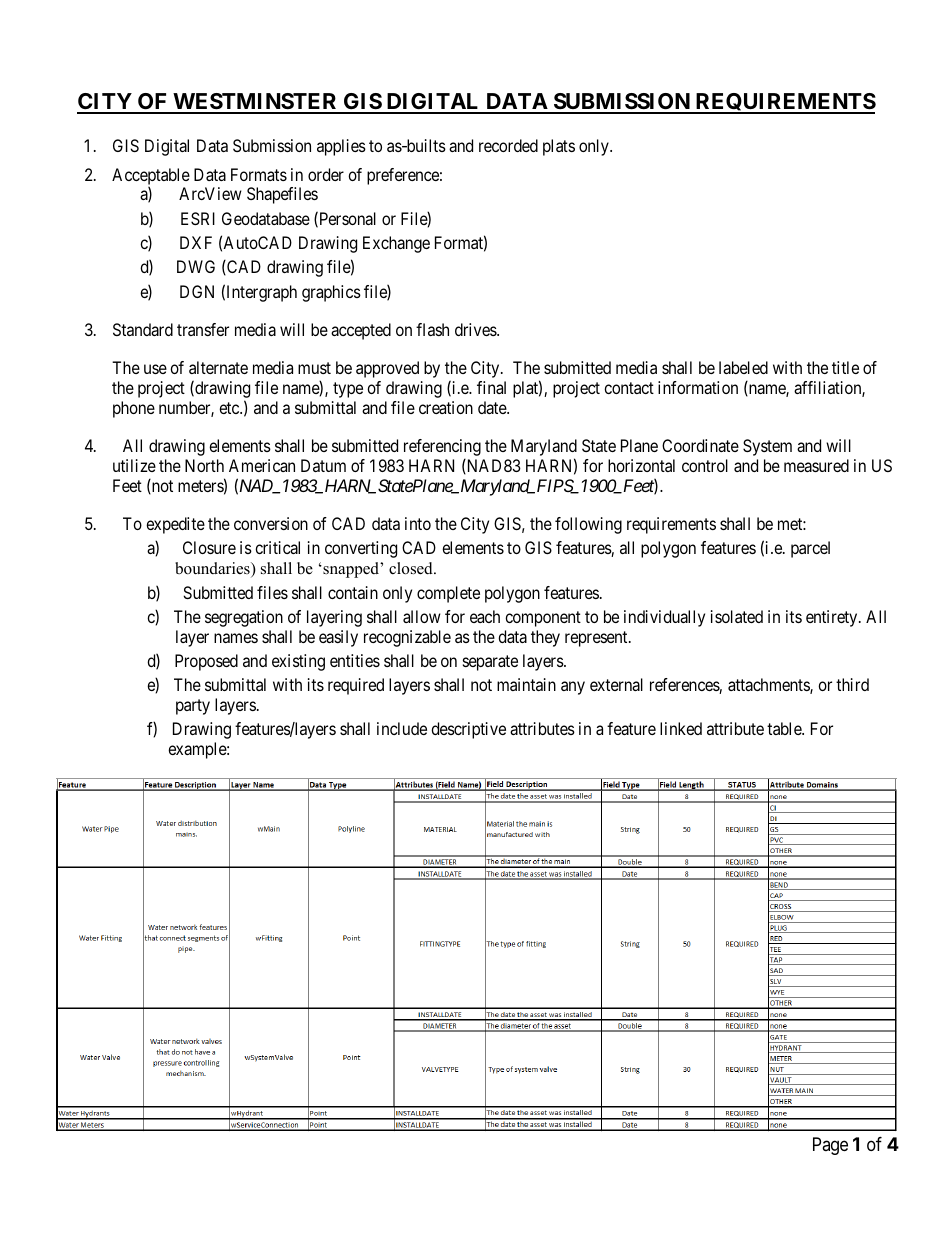  What do you see at coordinates (244, 618) in the screenshot?
I see `segregation` at bounding box center [244, 618].
